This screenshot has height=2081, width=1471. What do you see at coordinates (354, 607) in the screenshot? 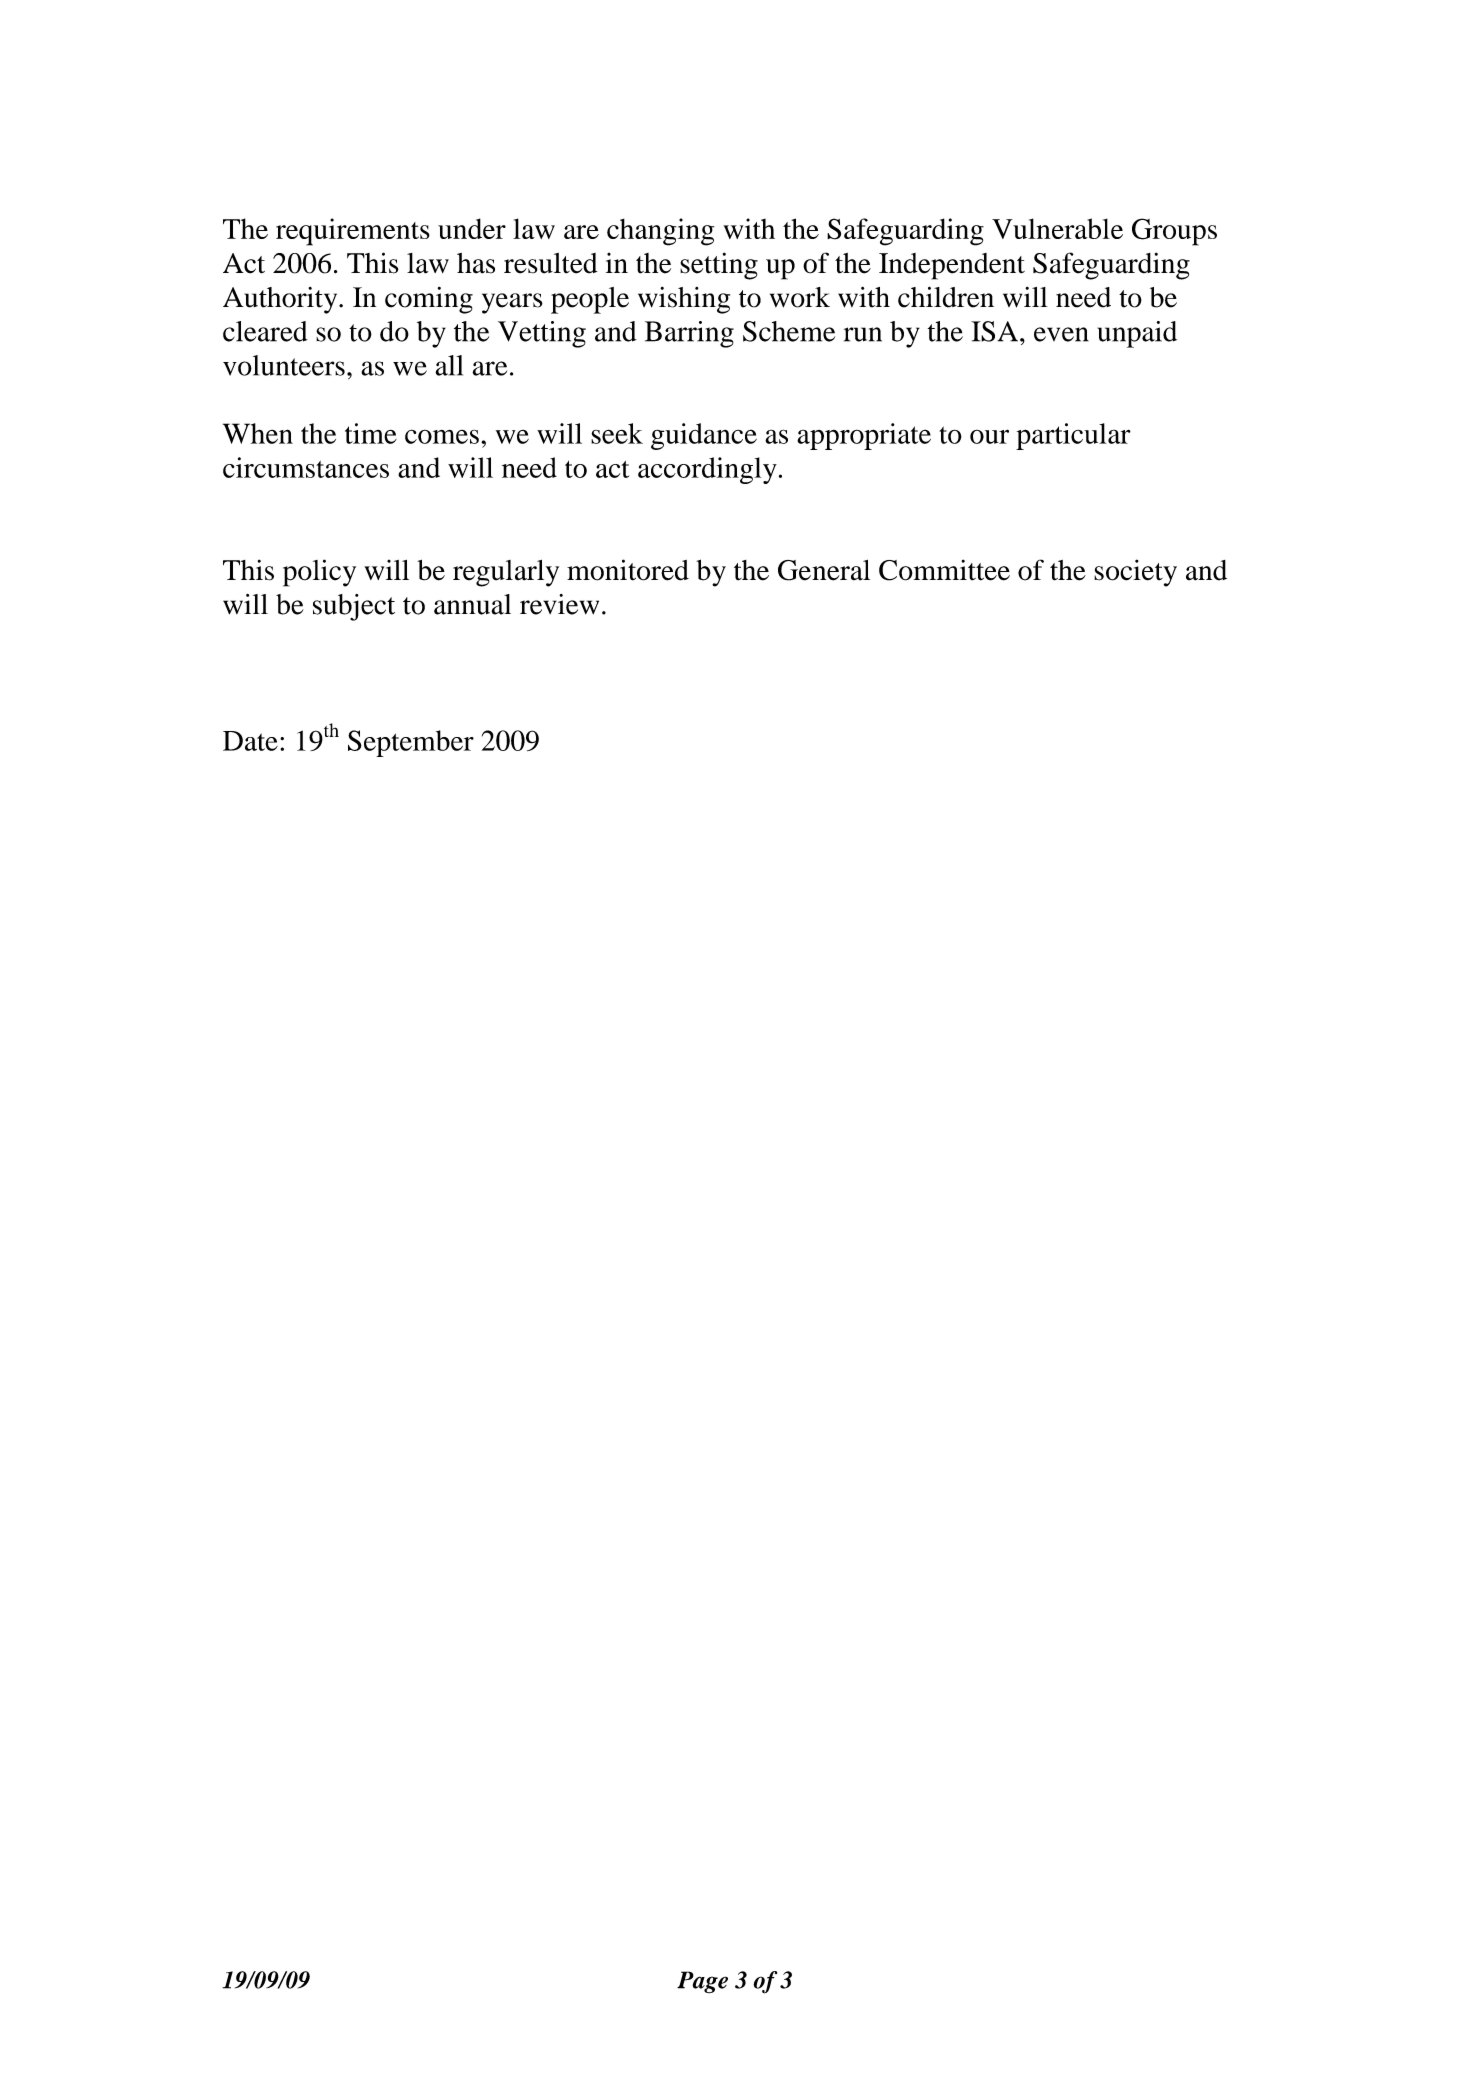
I see `subject` at bounding box center [354, 607].
